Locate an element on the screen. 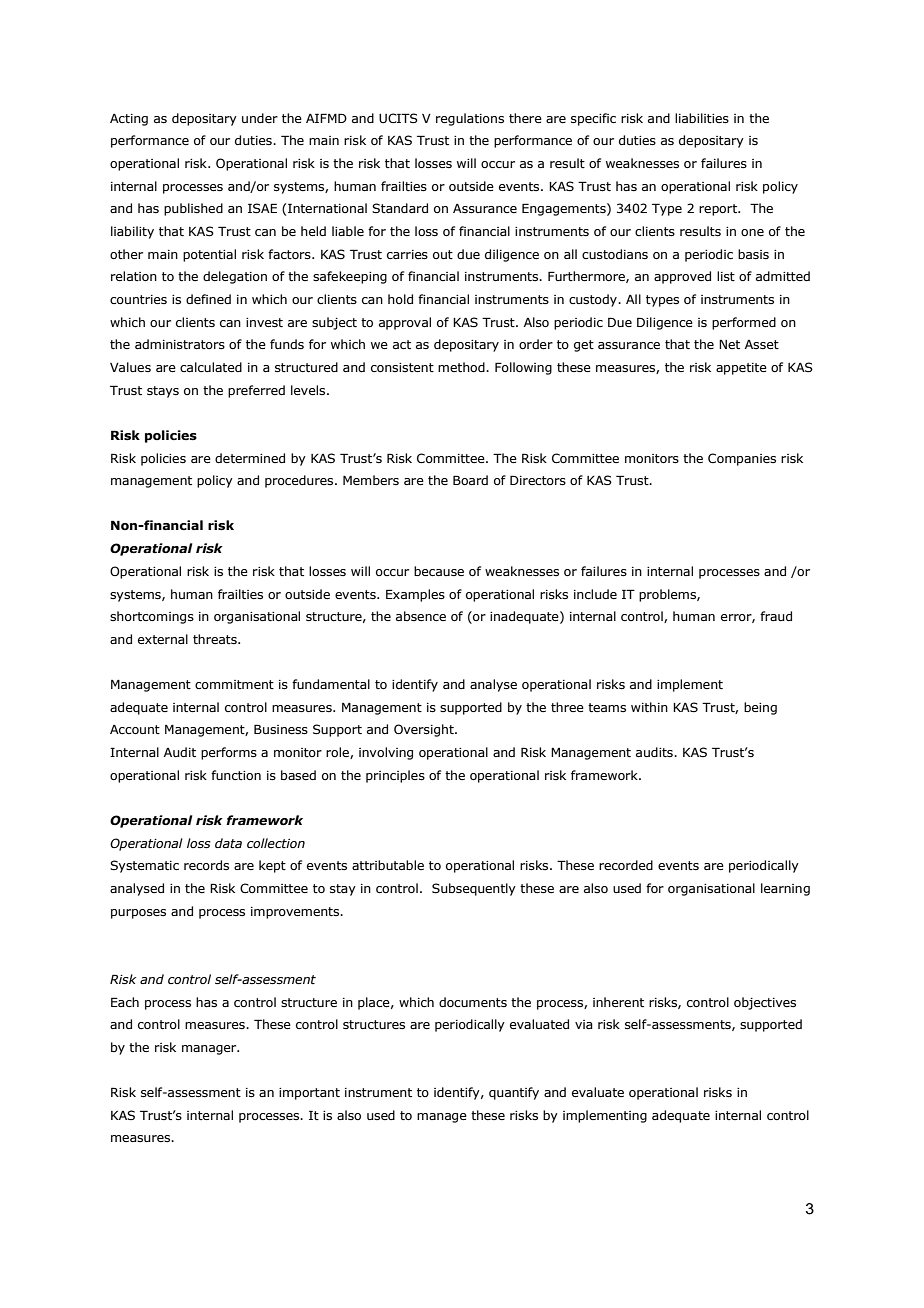 This screenshot has height=1308, width=924. threats is located at coordinates (216, 639).
